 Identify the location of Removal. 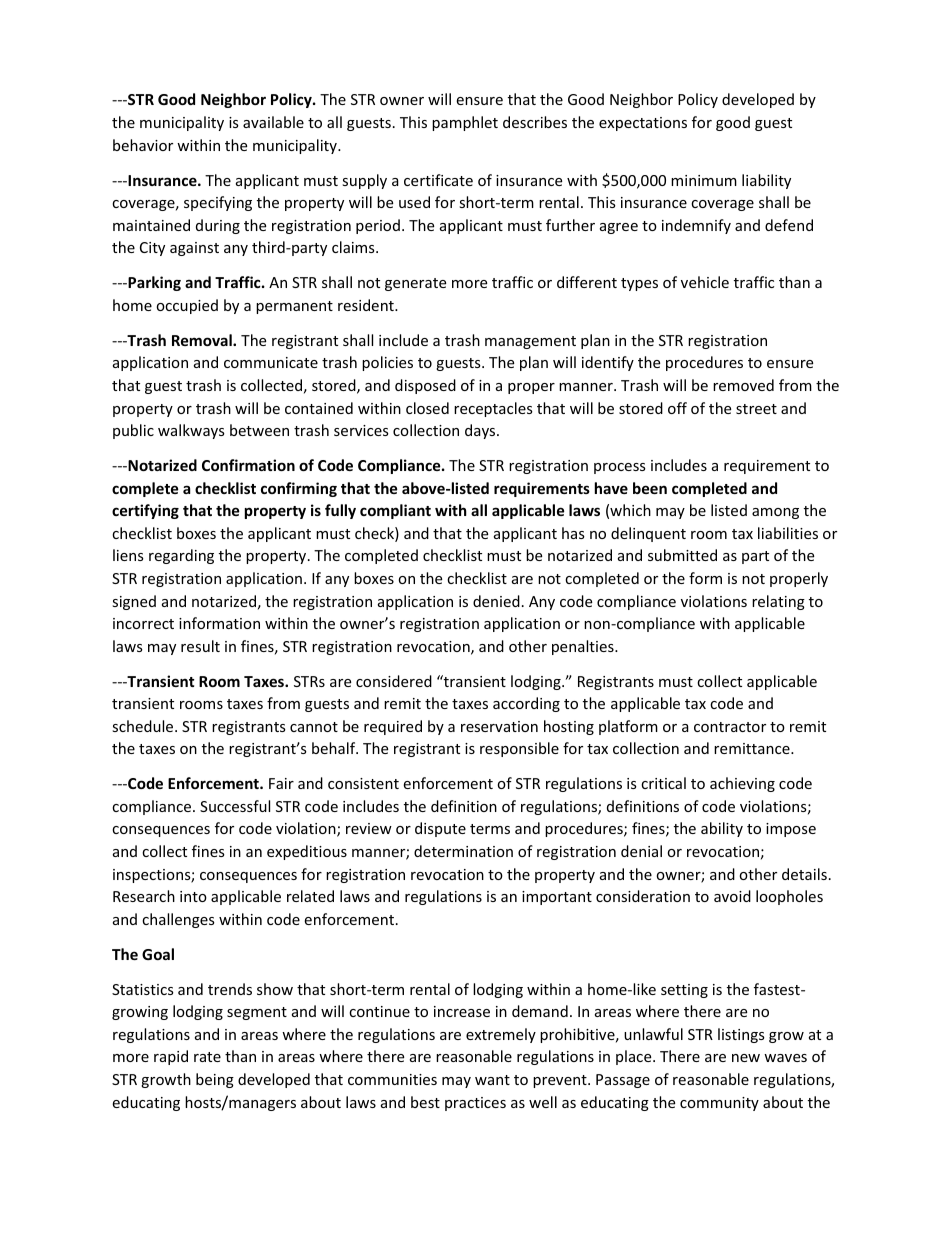
(203, 340).
